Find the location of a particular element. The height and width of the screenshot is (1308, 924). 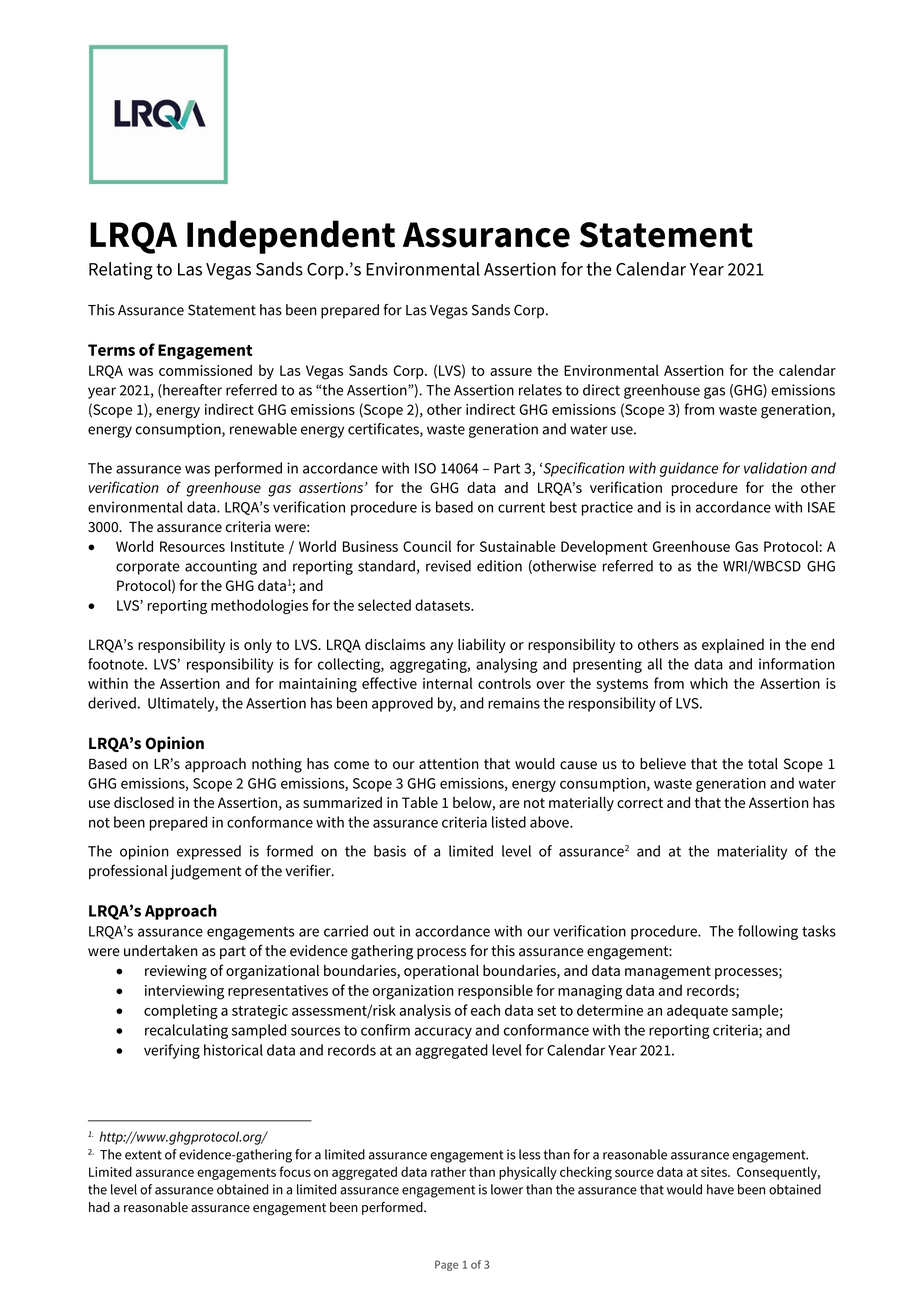

had is located at coordinates (99, 1207).
